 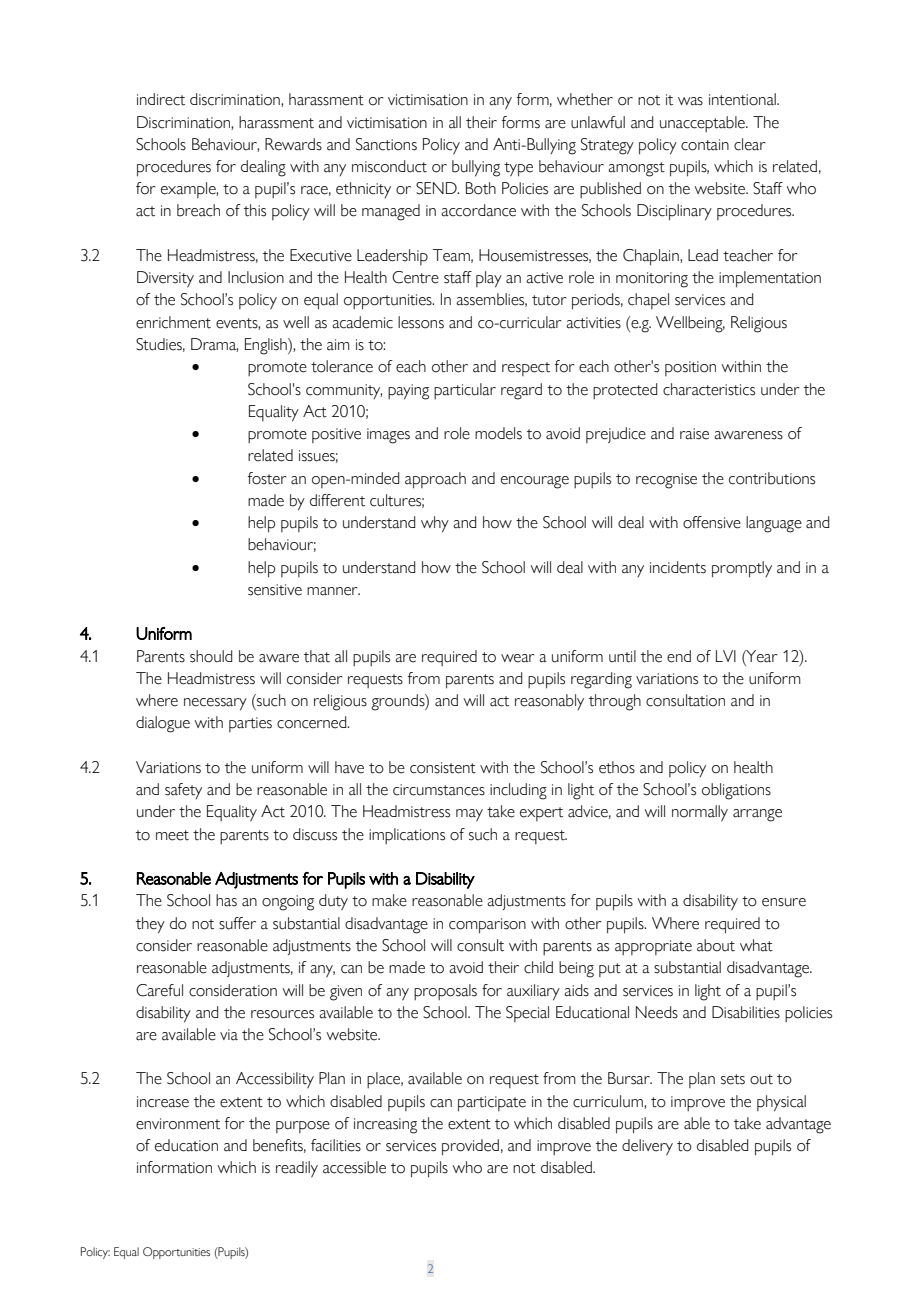 What do you see at coordinates (439, 790) in the document?
I see `circumstances` at bounding box center [439, 790].
